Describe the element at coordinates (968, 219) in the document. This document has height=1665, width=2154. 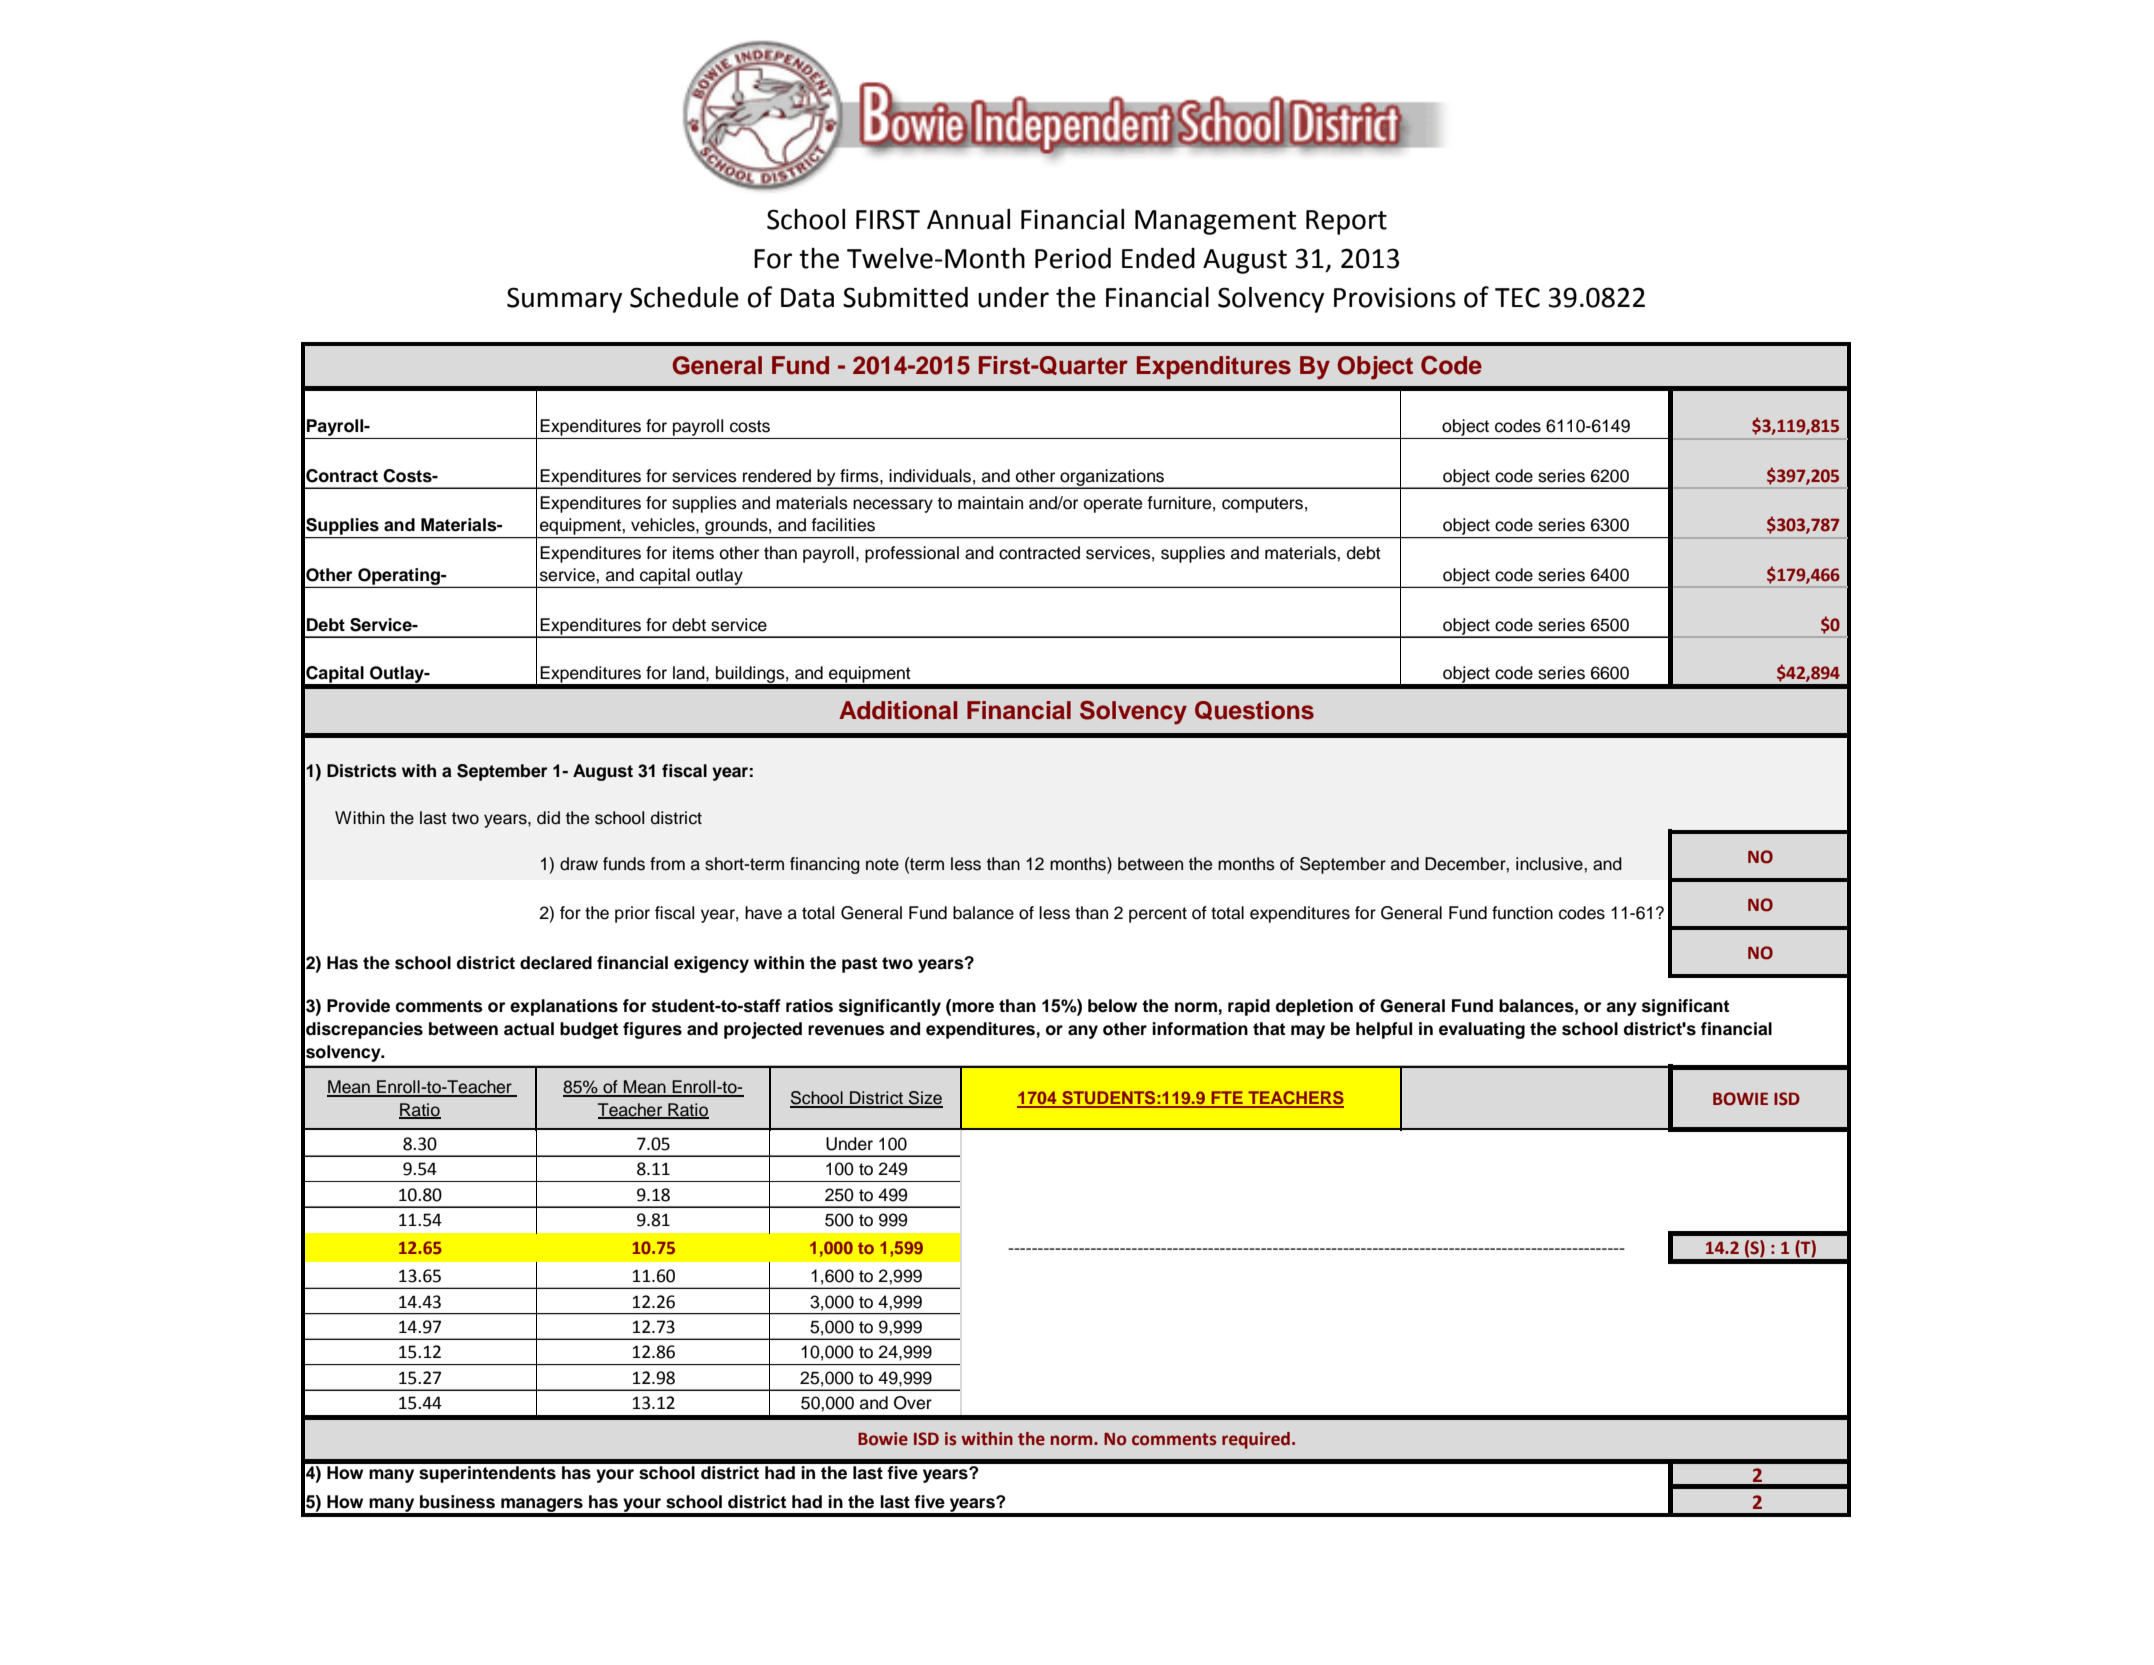
I see `Annual` at that location.
